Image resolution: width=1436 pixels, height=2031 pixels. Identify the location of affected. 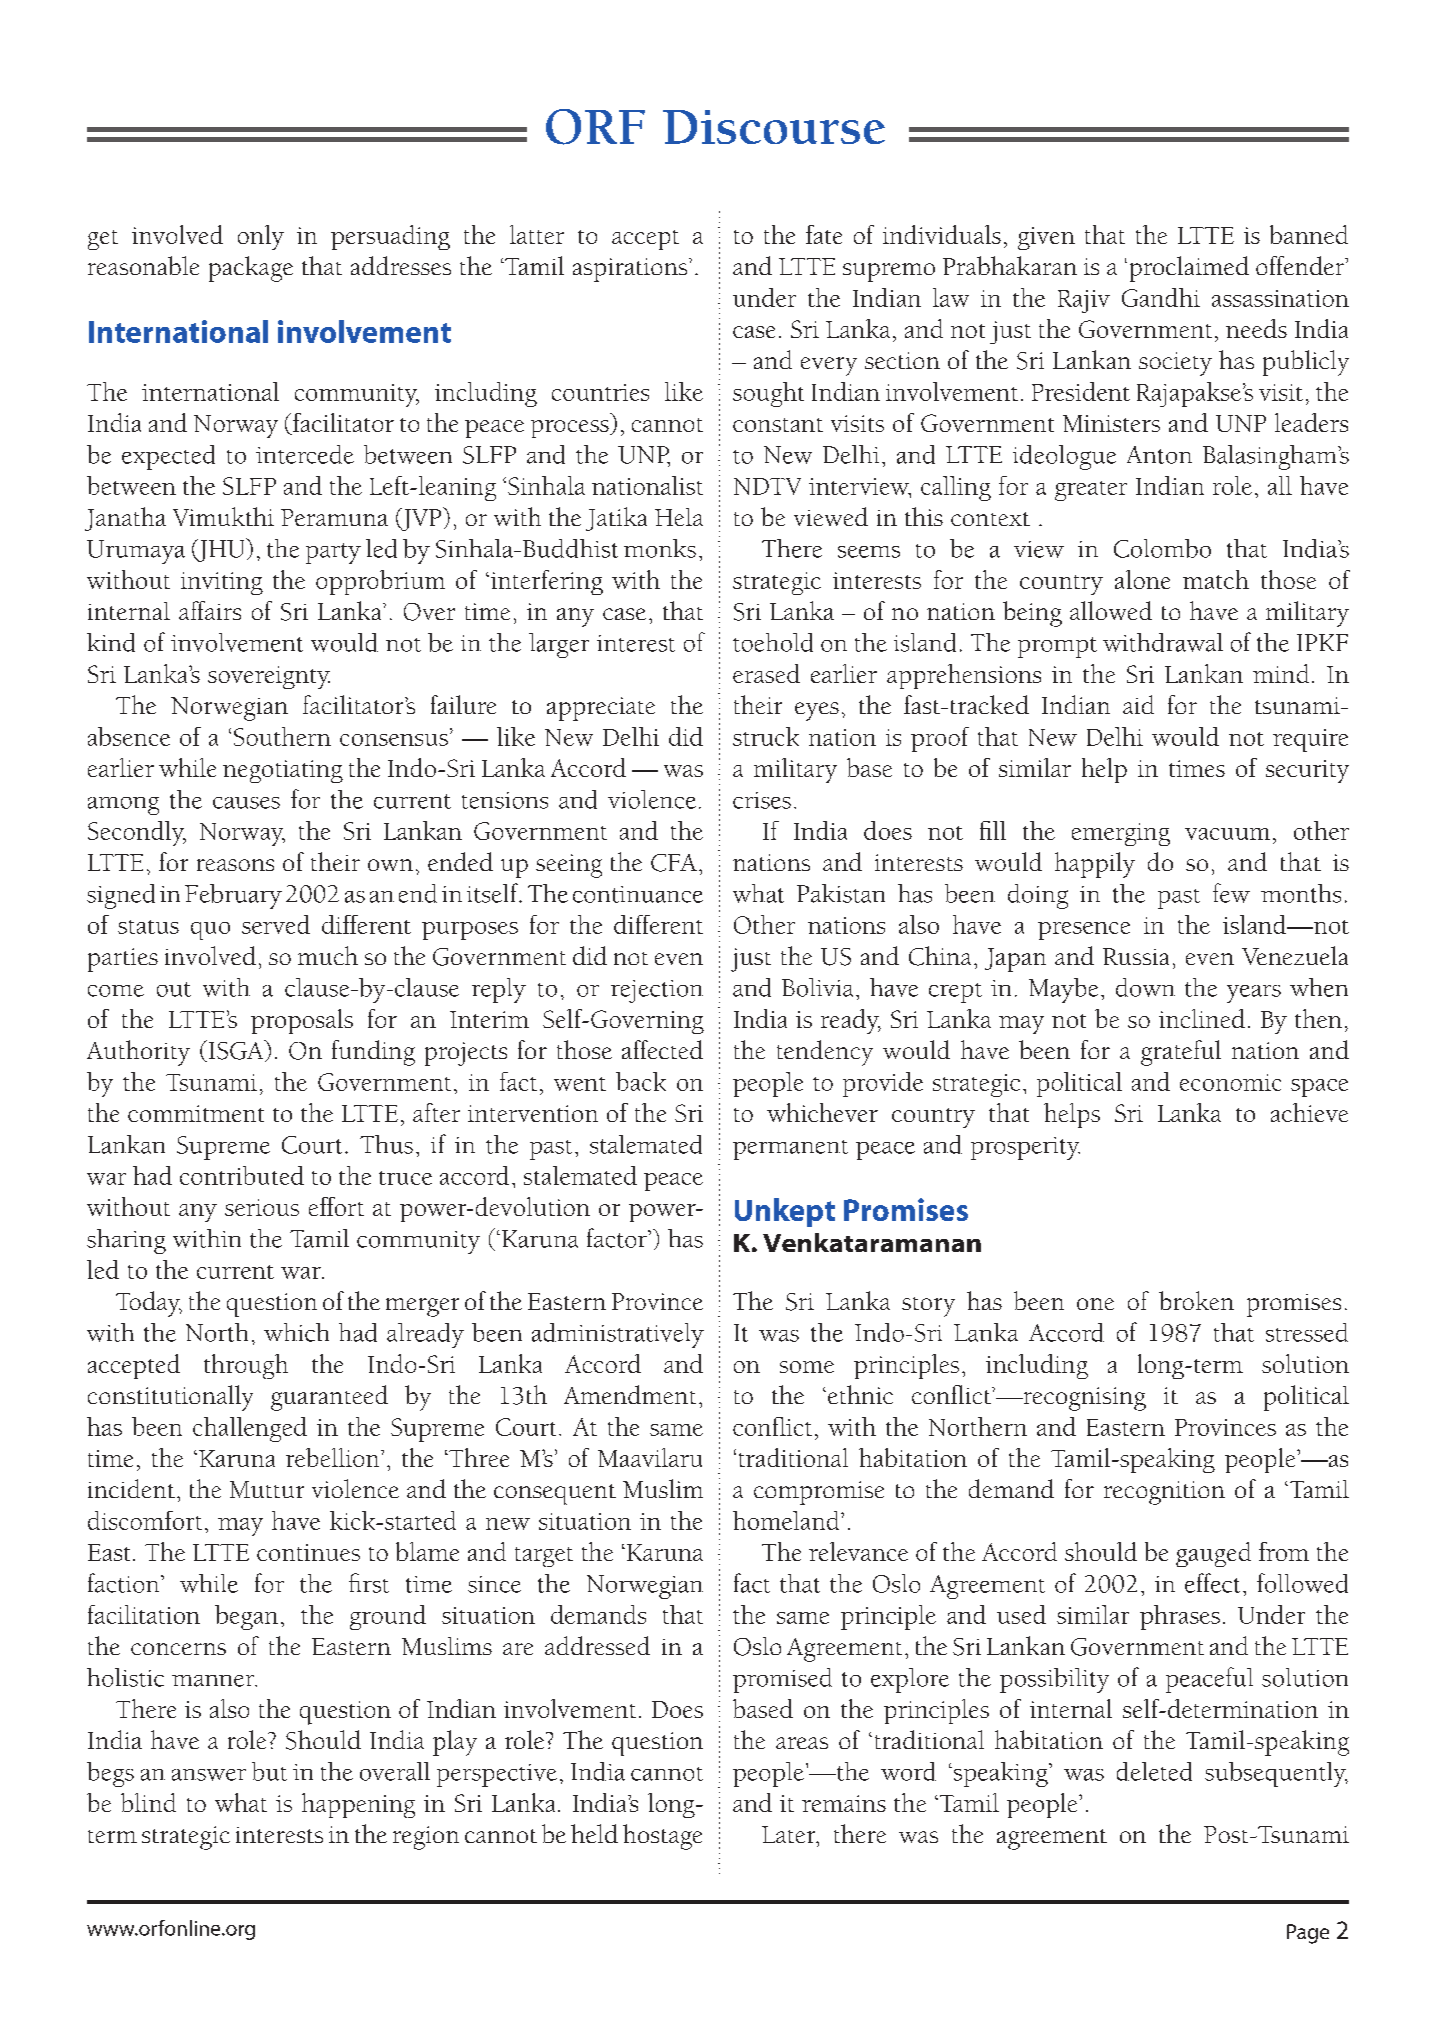
(662, 1049).
